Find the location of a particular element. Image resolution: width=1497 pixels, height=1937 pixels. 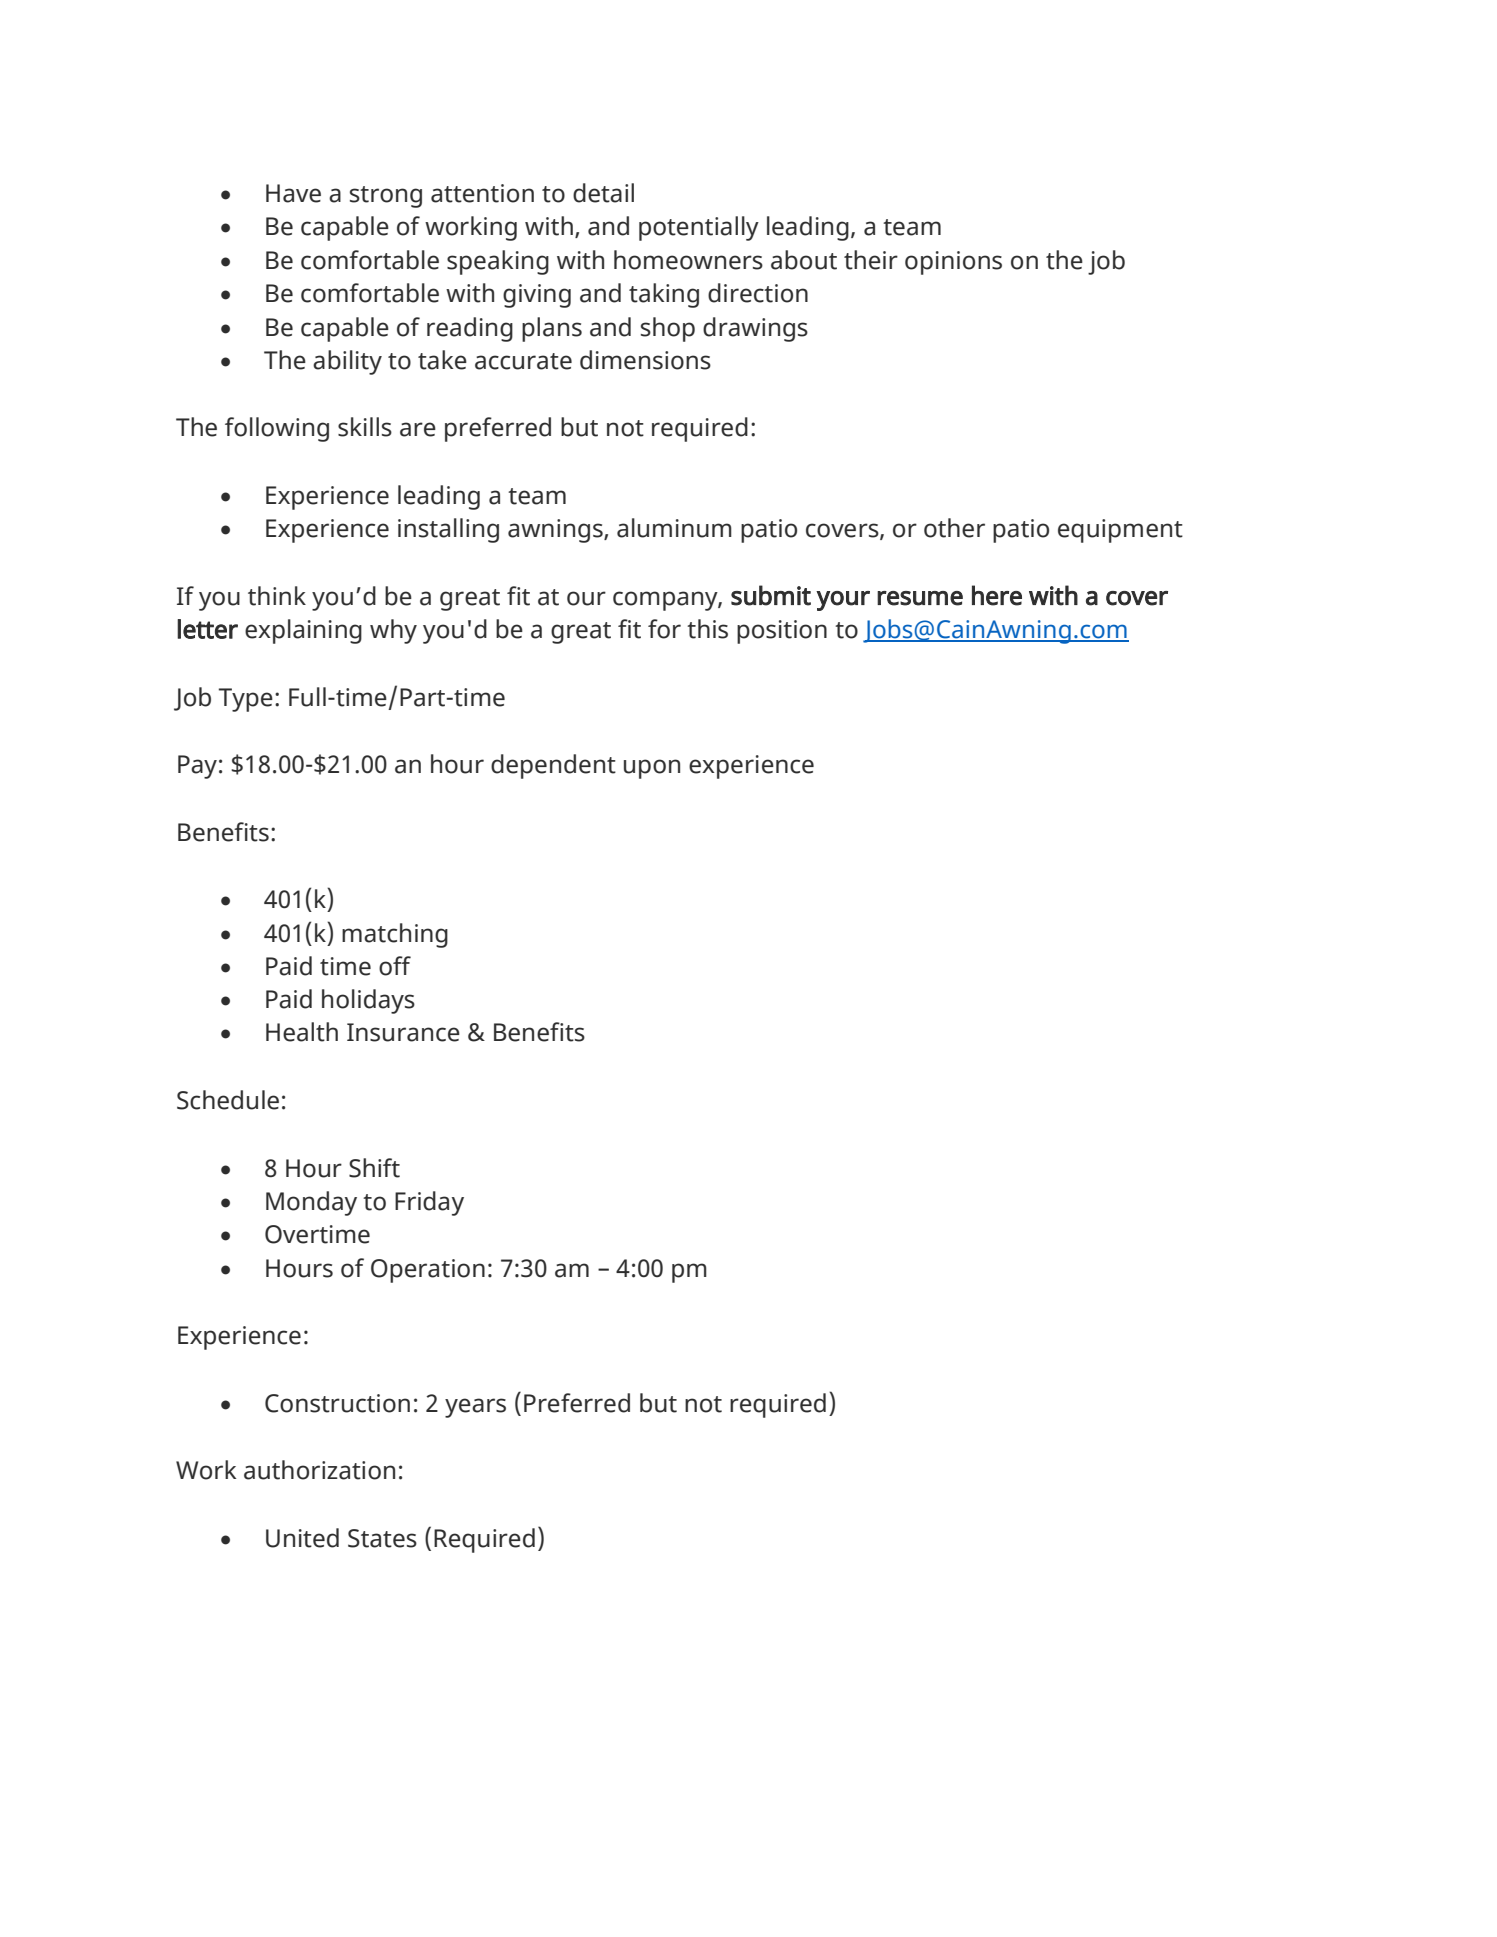

years is located at coordinates (475, 1408).
